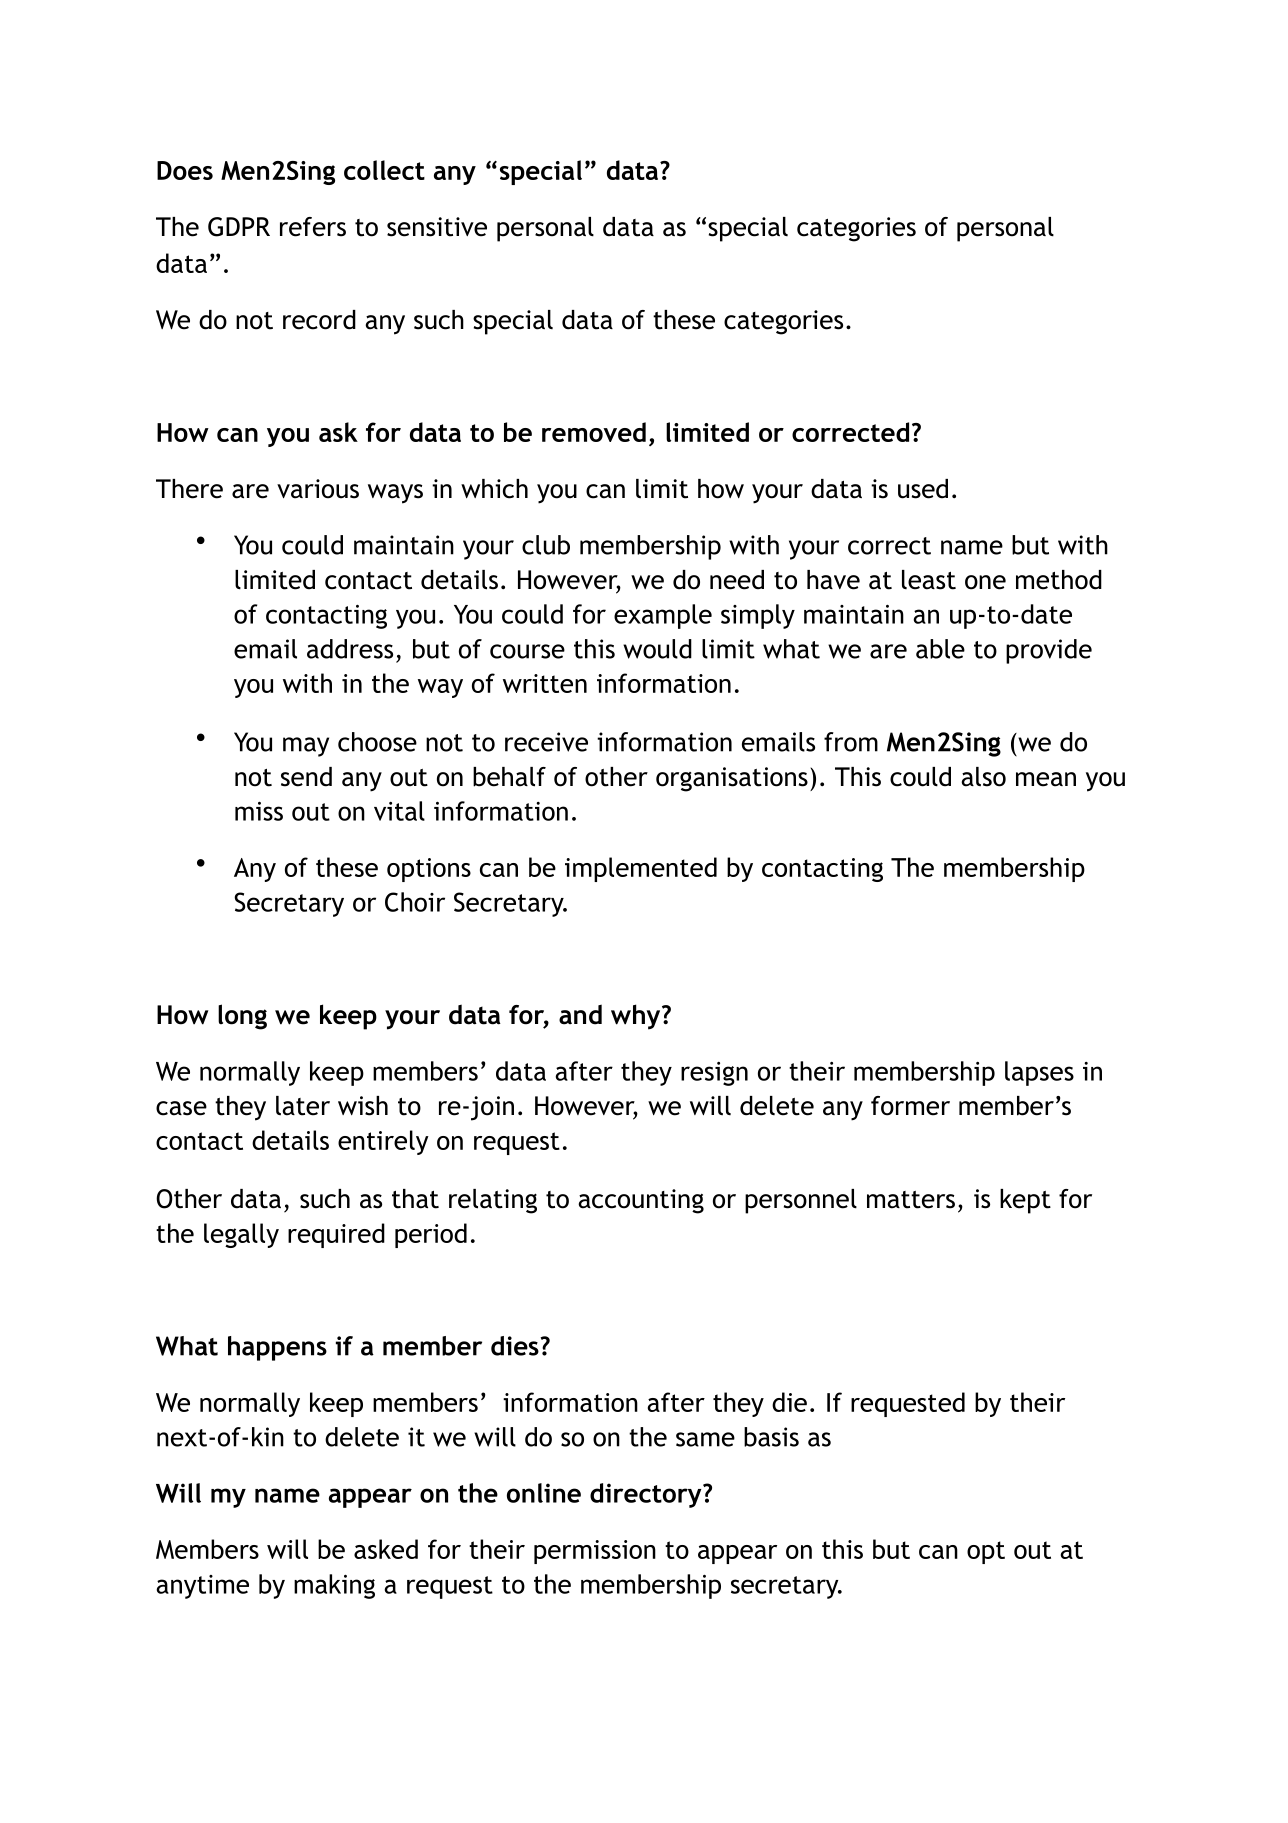 The width and height of the page is (1288, 1823). I want to click on send, so click(306, 777).
